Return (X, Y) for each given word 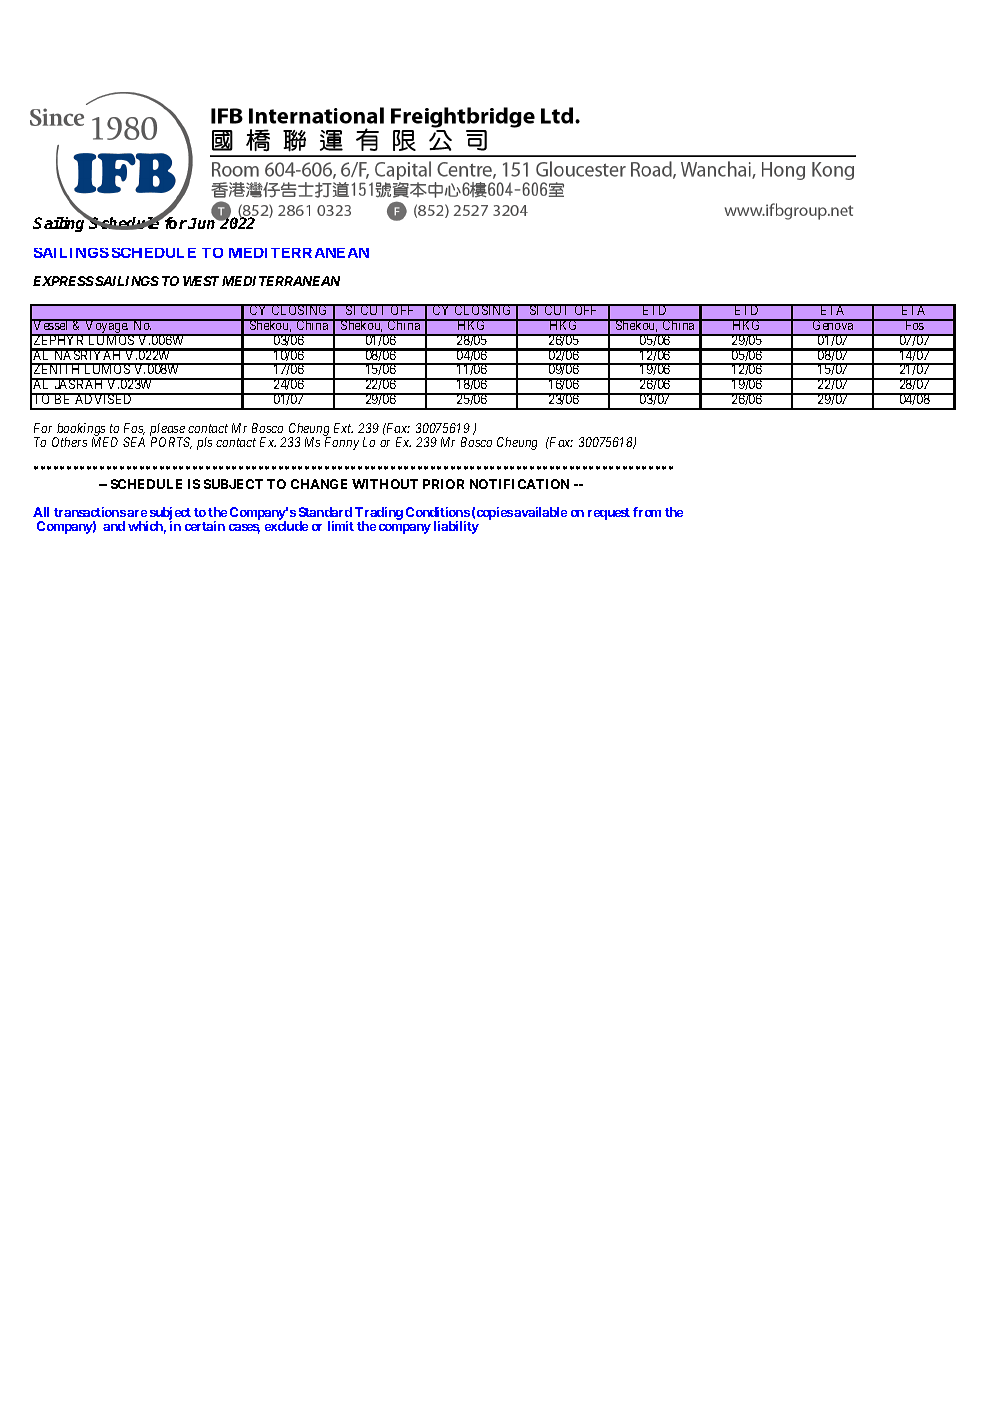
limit (341, 526)
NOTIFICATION (519, 484)
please (168, 431)
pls (204, 443)
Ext (343, 428)
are (137, 513)
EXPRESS (63, 281)
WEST (201, 281)
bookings (81, 431)
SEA (134, 442)
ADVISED (104, 398)
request (609, 514)
